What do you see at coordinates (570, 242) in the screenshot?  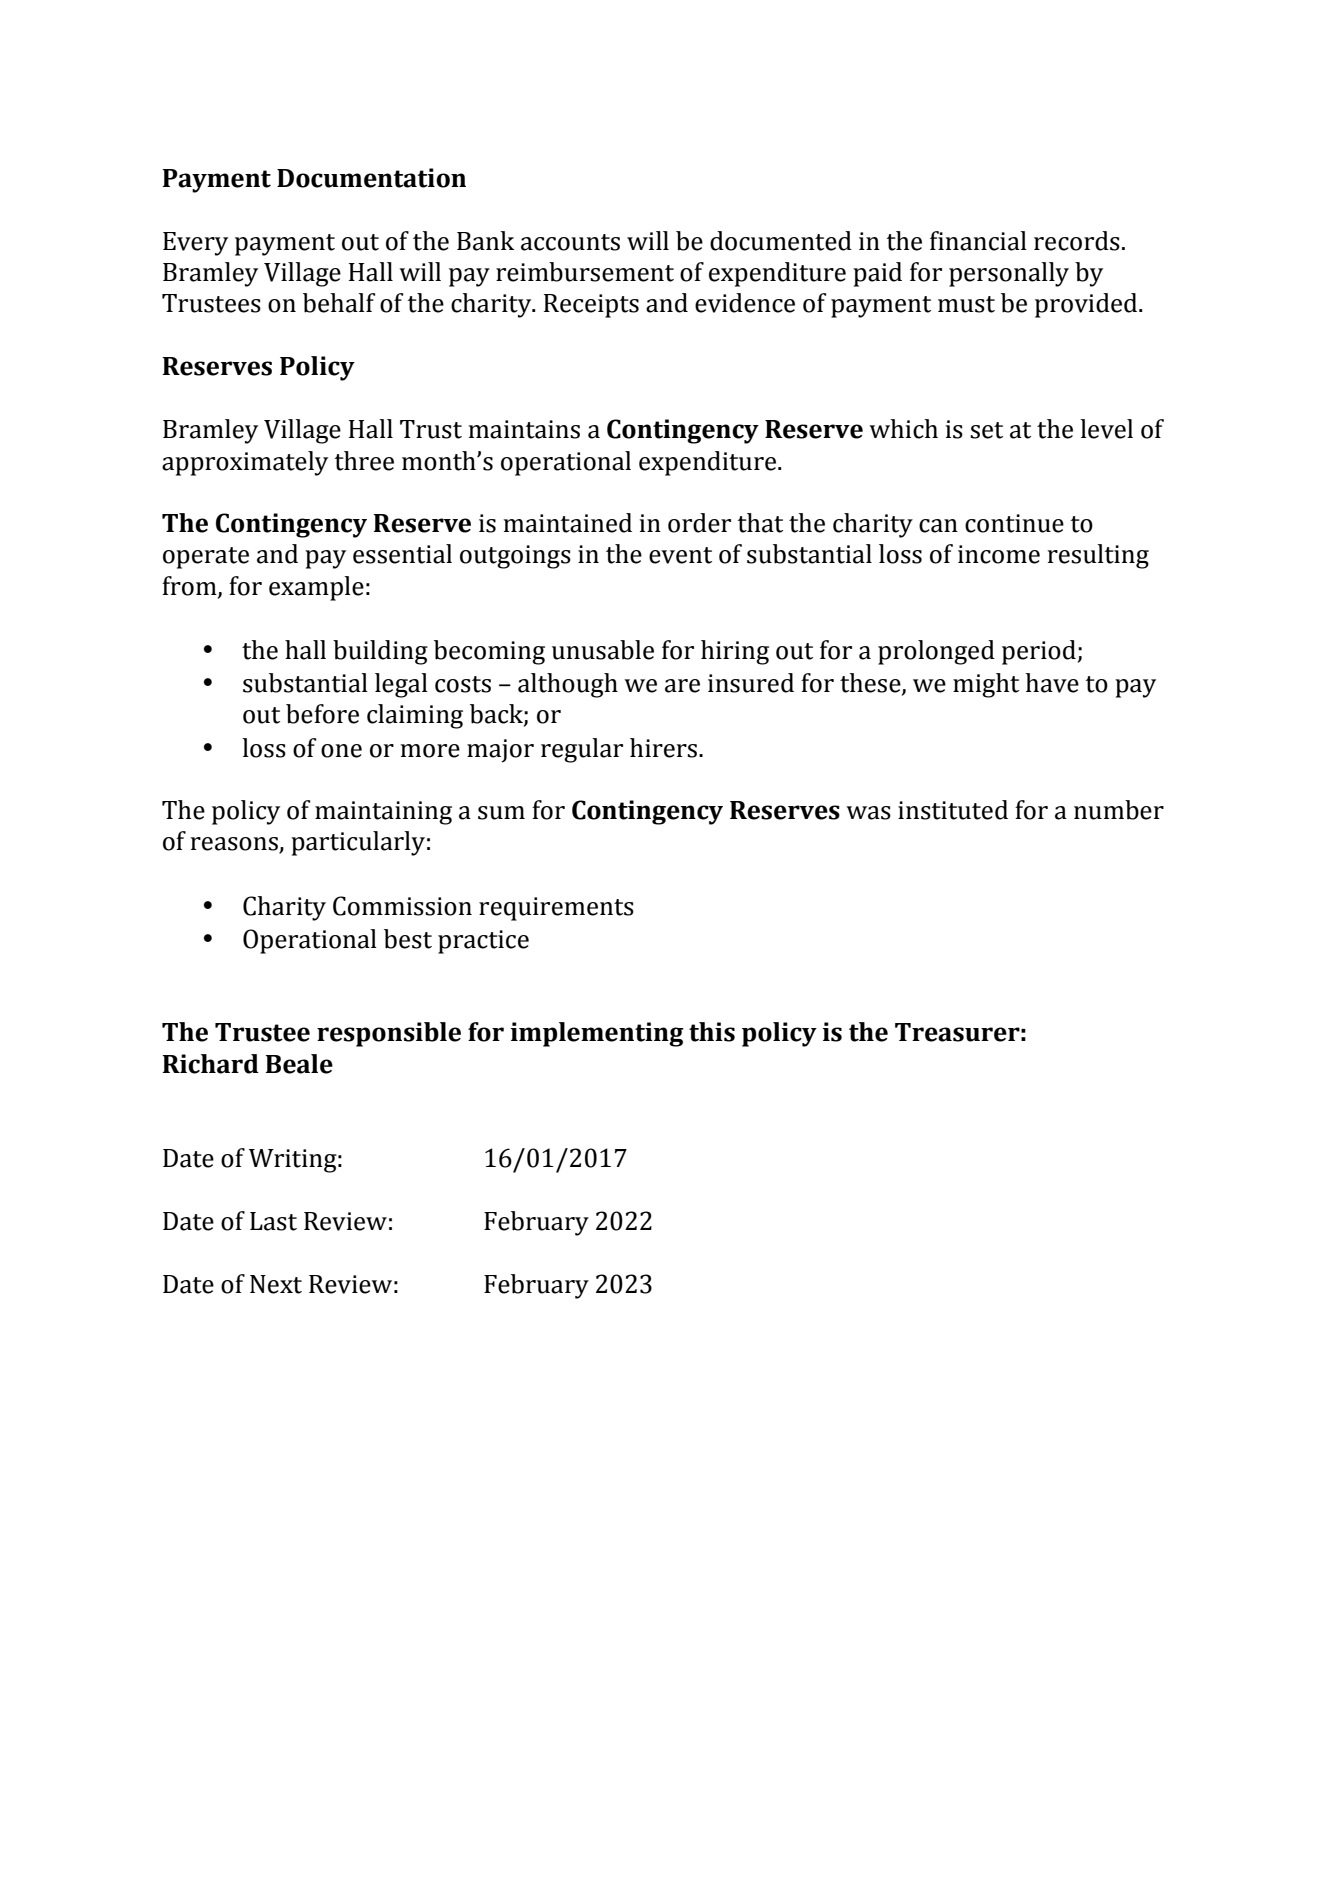 I see `accounts` at bounding box center [570, 242].
